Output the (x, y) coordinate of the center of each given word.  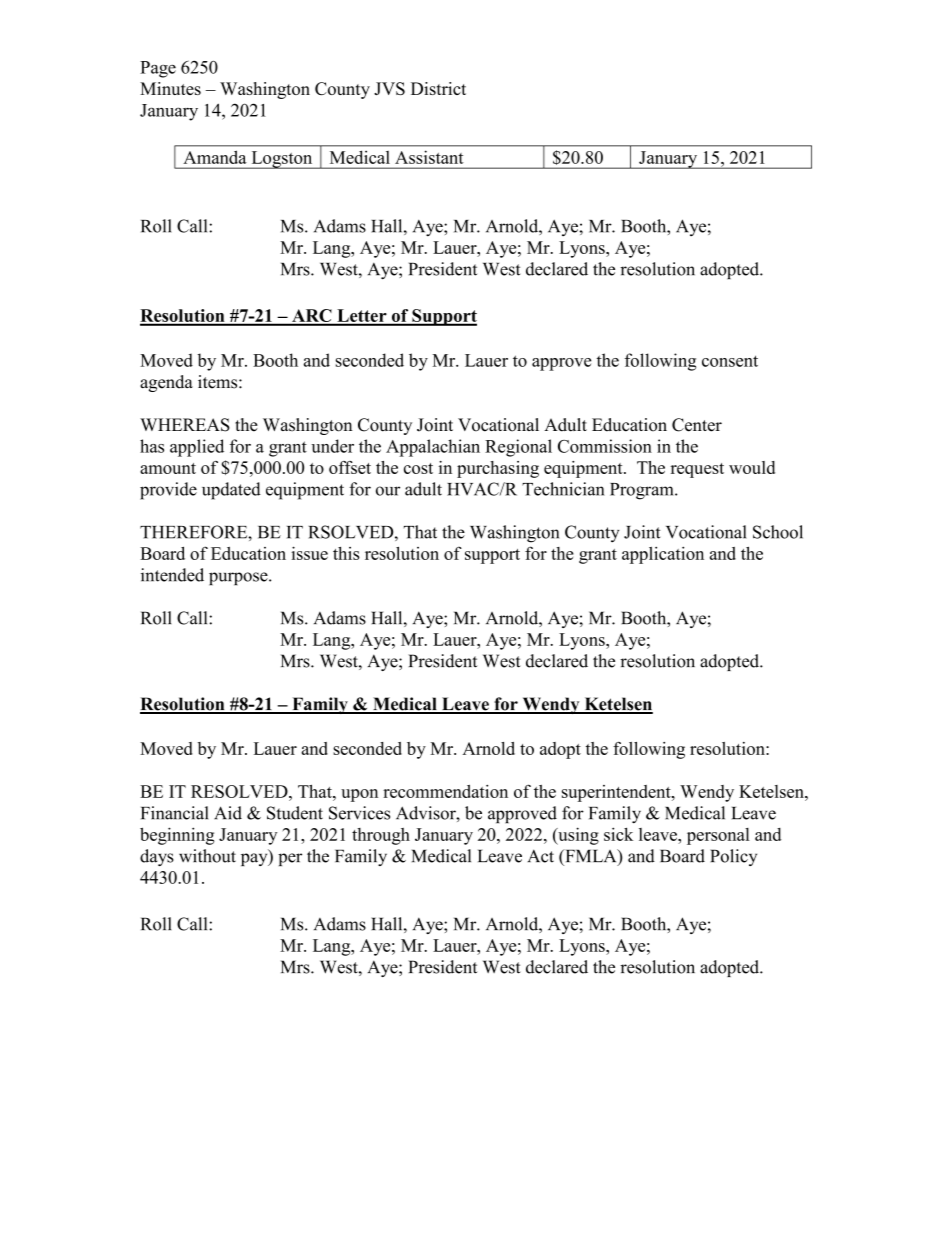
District (438, 88)
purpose (239, 578)
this (346, 553)
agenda (166, 383)
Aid (228, 813)
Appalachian (433, 448)
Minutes (170, 88)
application (663, 555)
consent (730, 361)
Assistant (429, 157)
